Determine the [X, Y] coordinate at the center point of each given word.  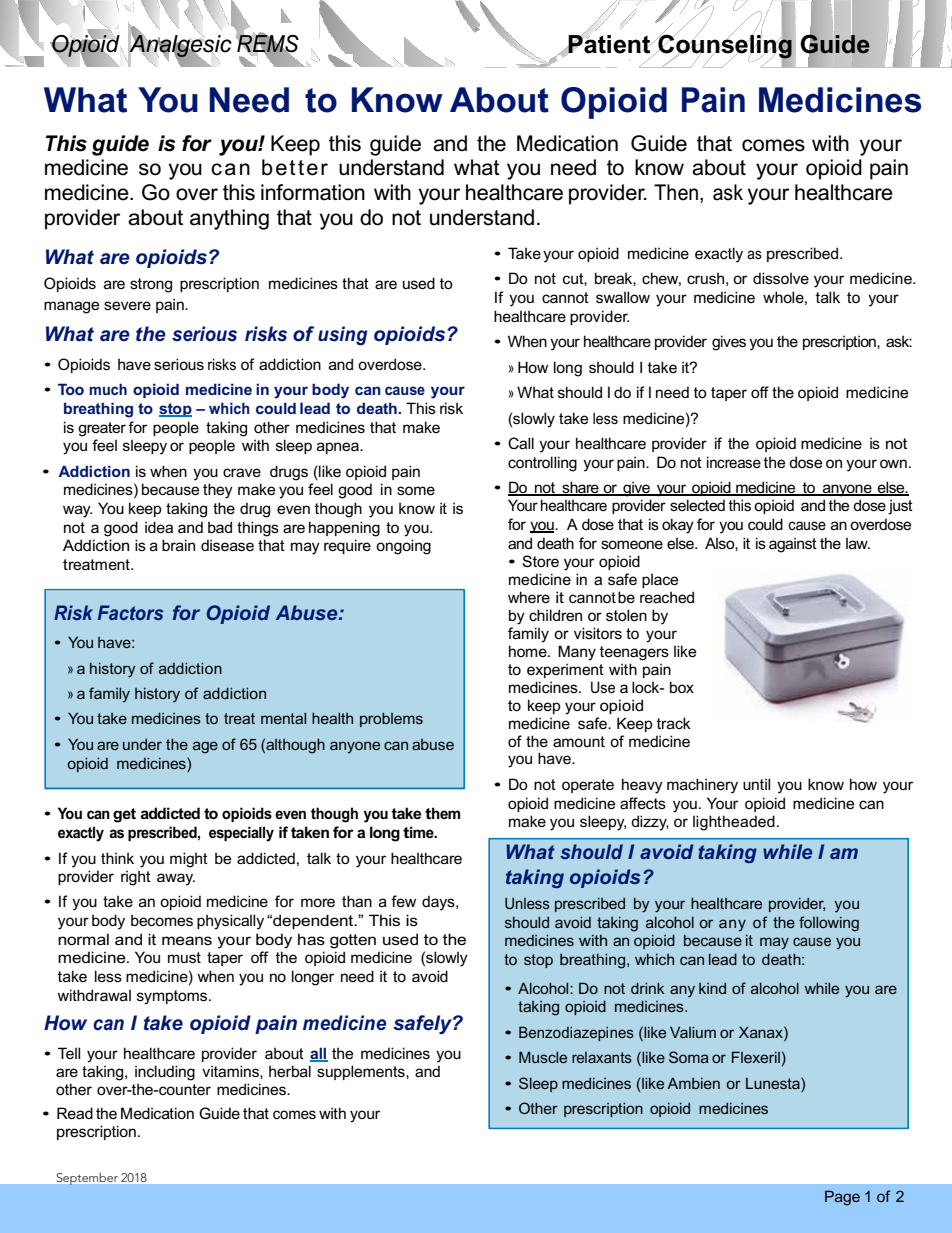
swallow [623, 297]
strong [151, 285]
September [87, 1179]
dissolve [781, 278]
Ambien [693, 1083]
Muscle [543, 1057]
